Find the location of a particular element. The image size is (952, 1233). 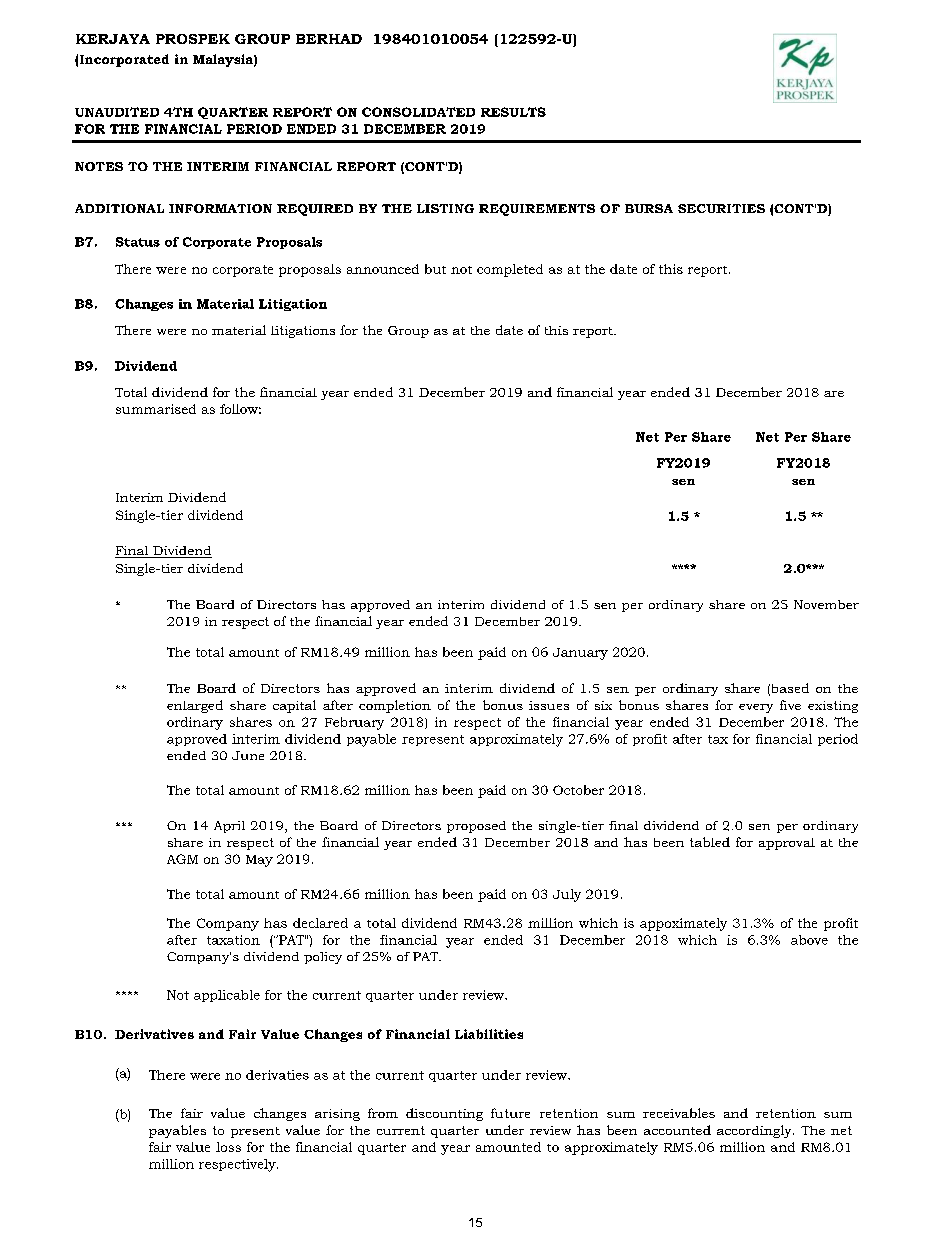

BERHAD is located at coordinates (329, 39).
